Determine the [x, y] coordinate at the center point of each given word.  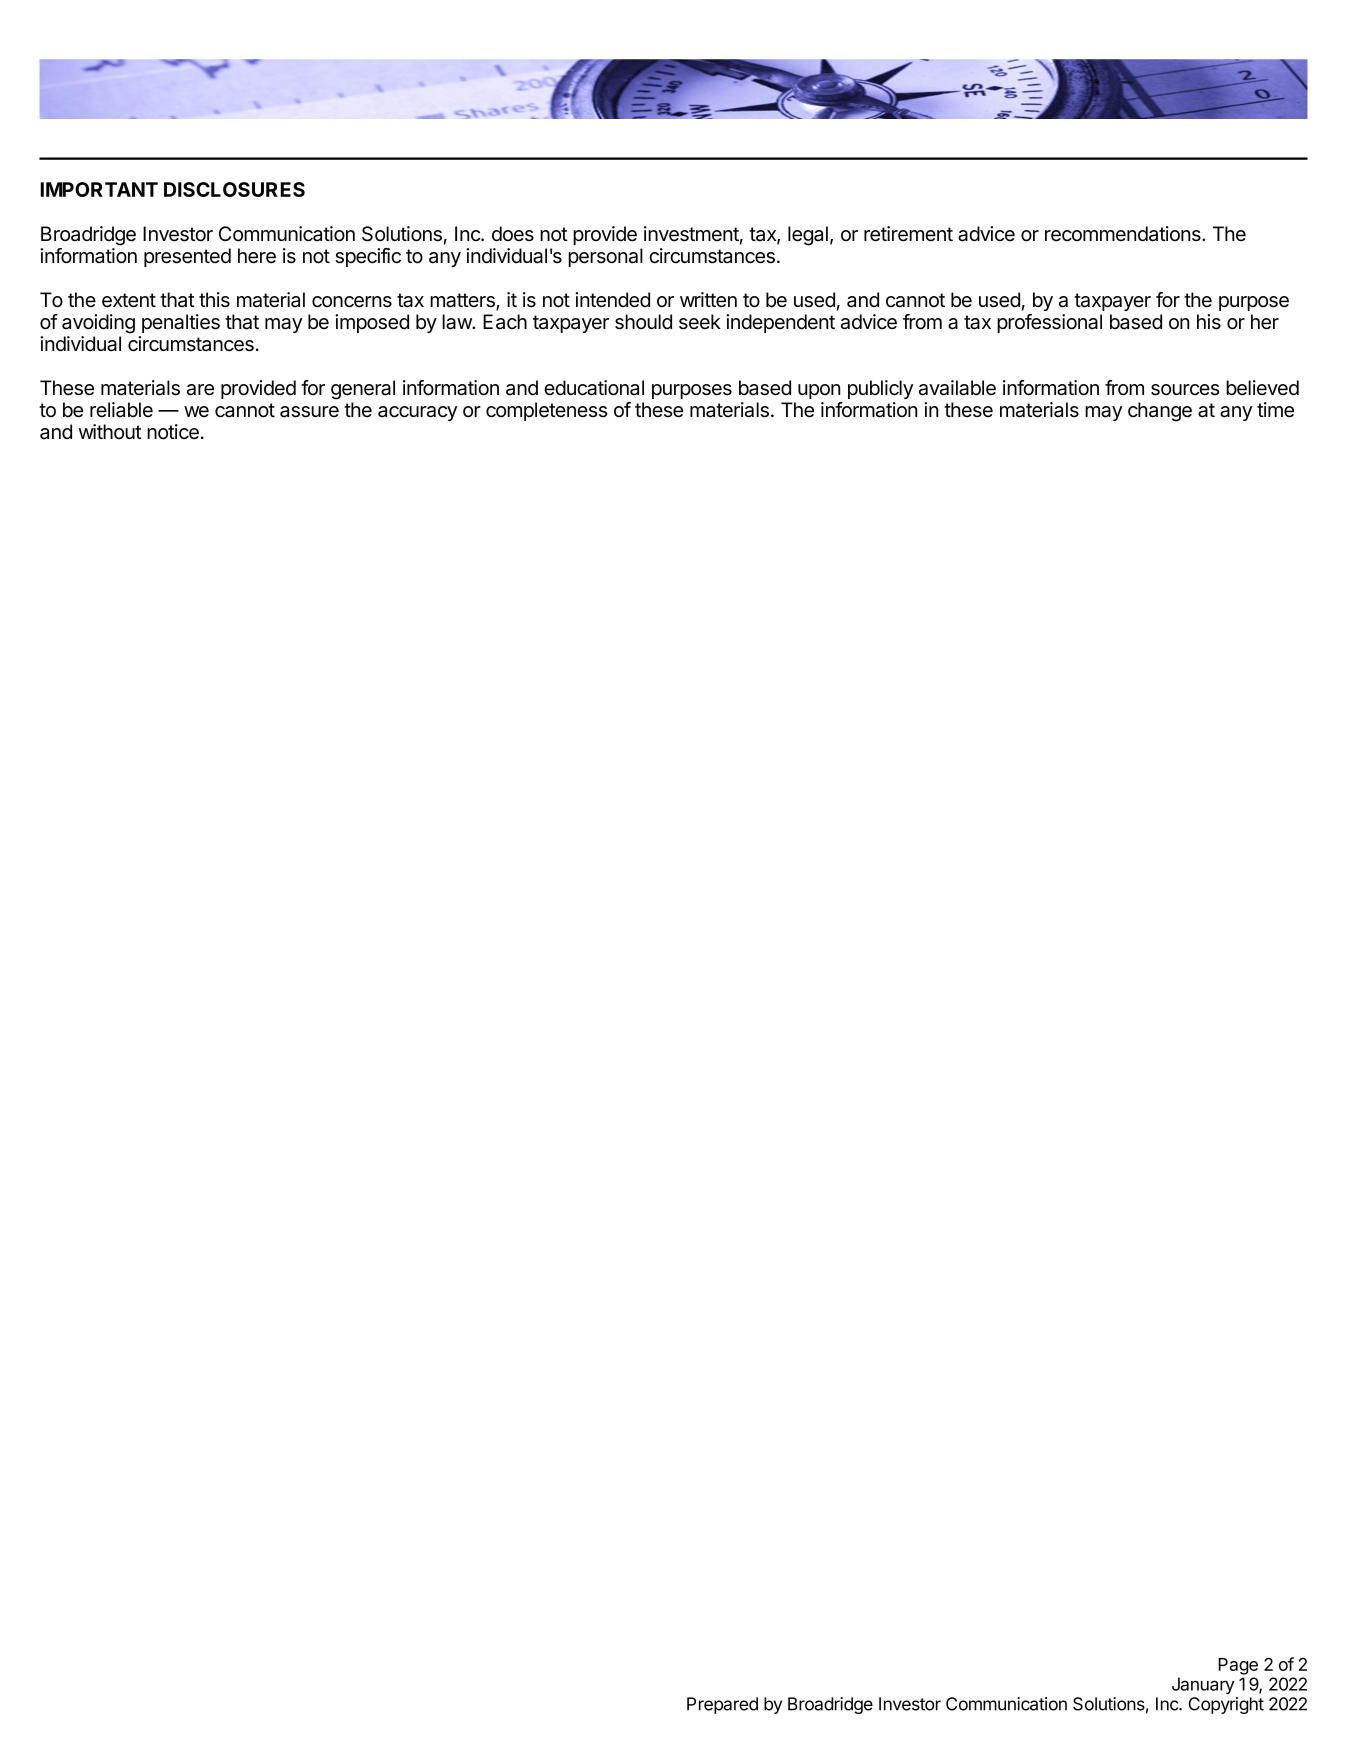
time [1275, 410]
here [257, 256]
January [1203, 1685]
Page [1238, 1666]
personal [605, 257]
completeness [546, 411]
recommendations [1124, 234]
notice [173, 432]
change [1160, 412]
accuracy [417, 413]
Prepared [722, 1705]
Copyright [1226, 1705]
